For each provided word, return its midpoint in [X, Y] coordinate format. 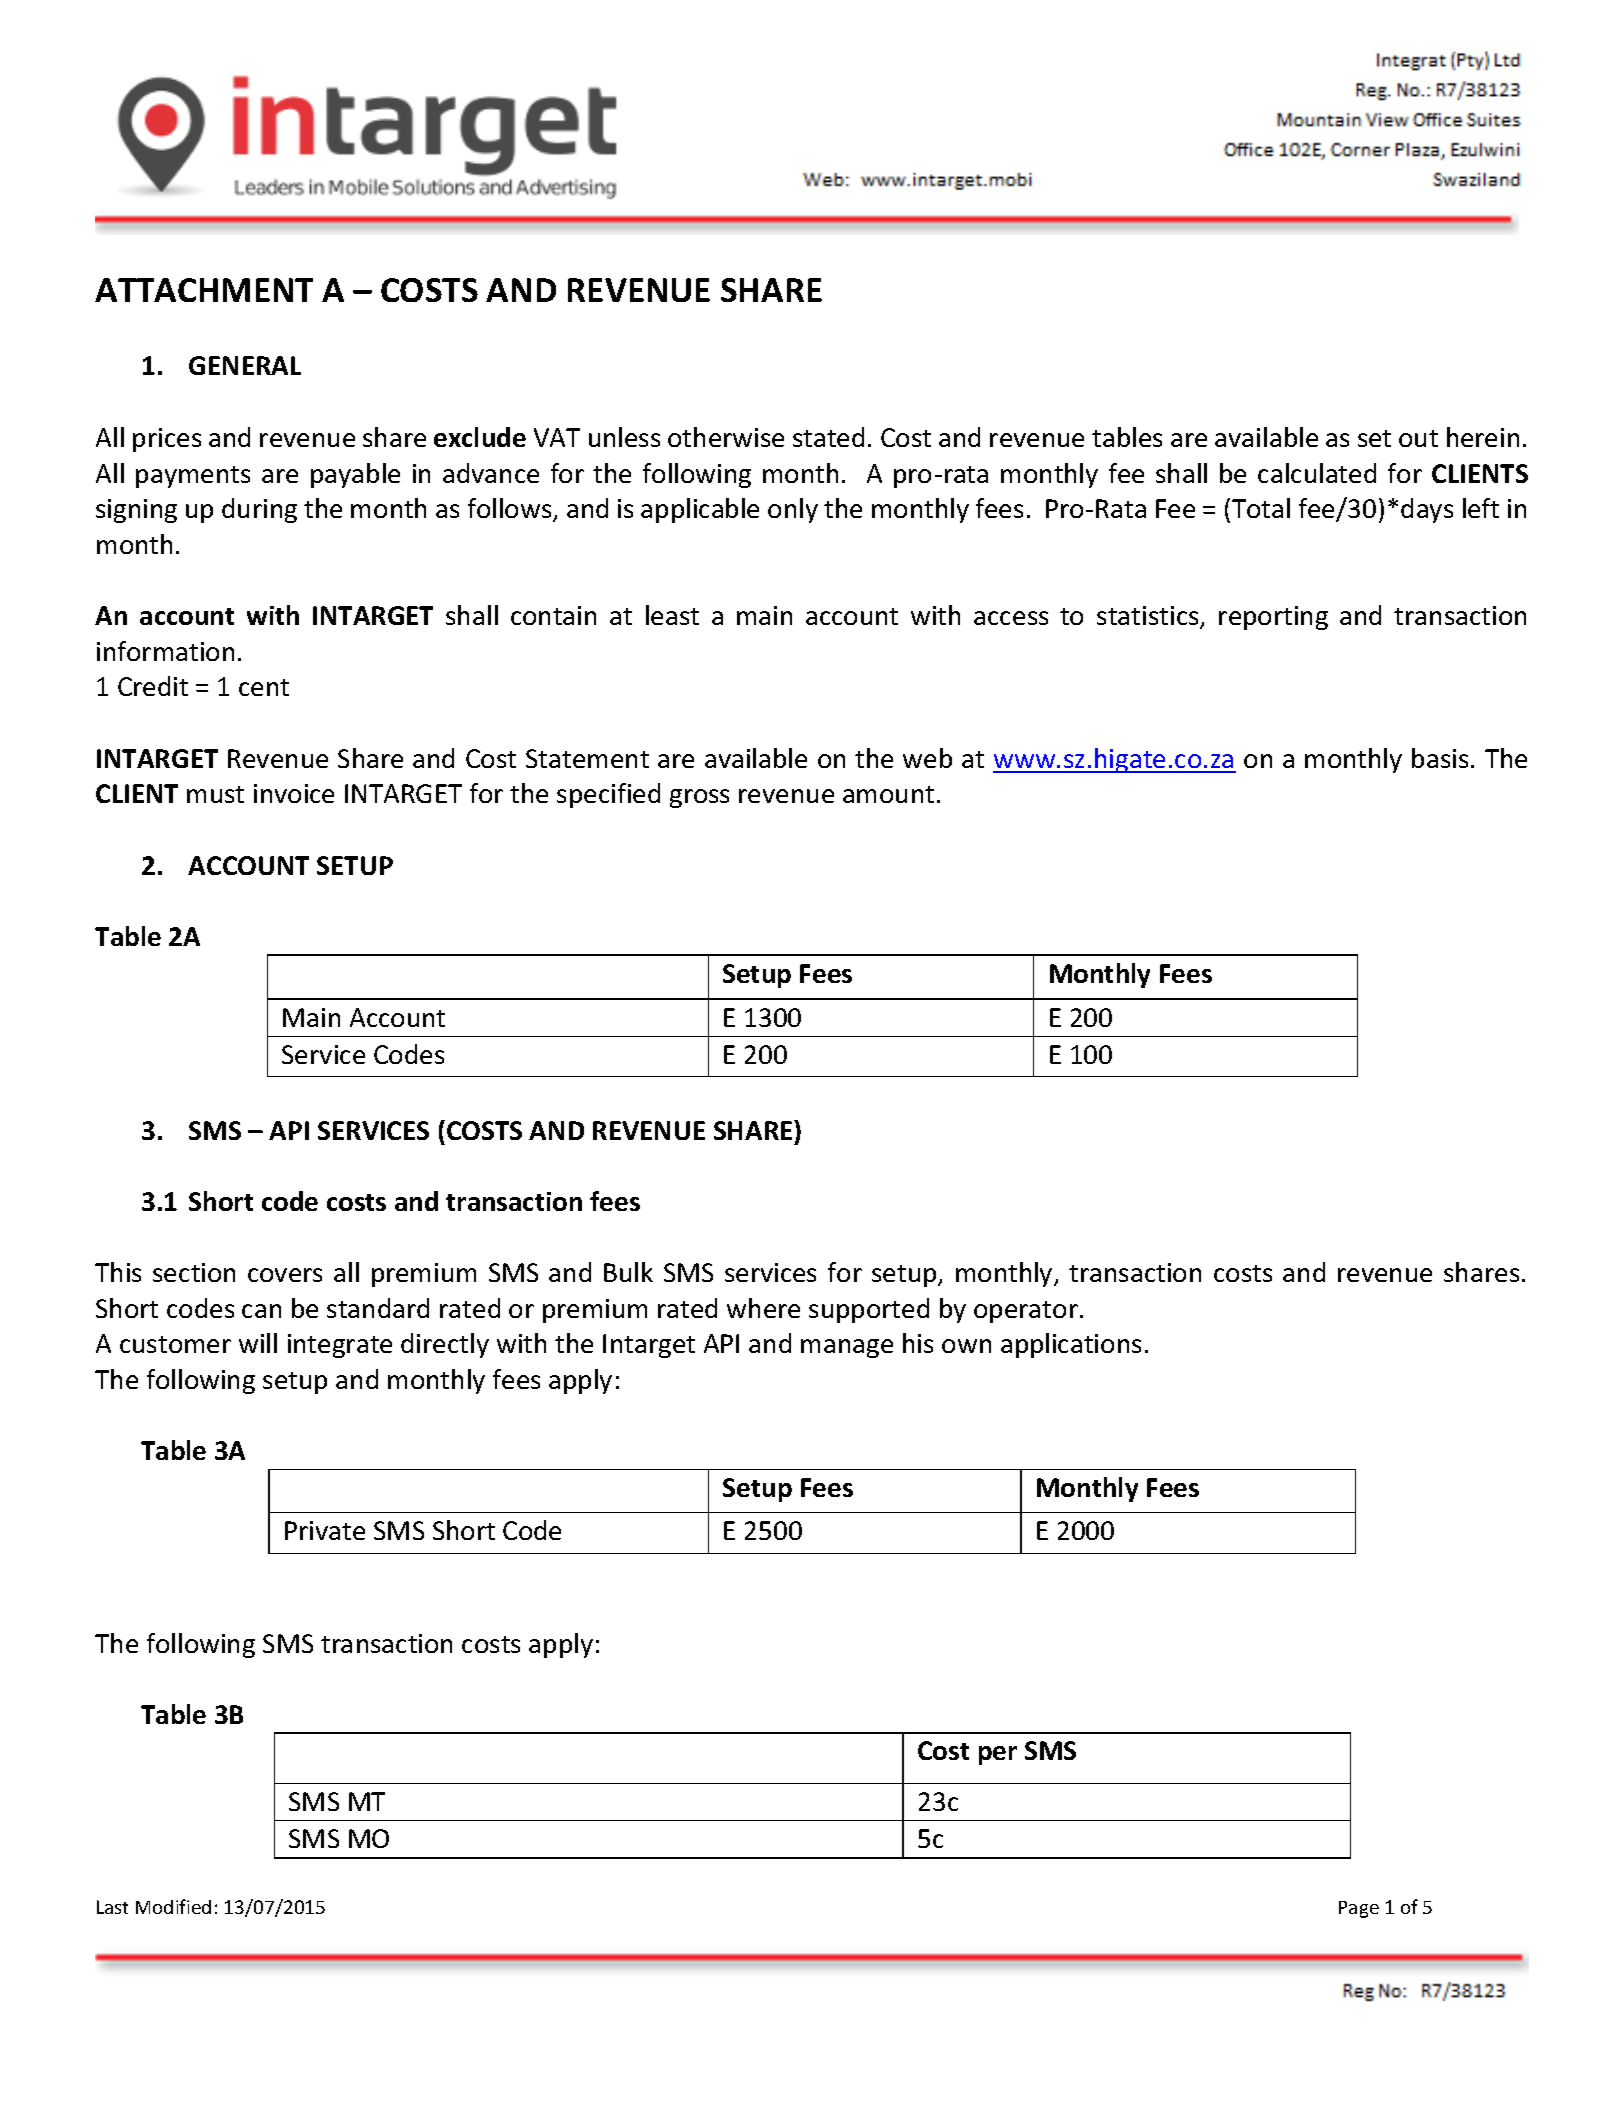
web [927, 758]
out [1418, 438]
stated [828, 437]
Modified [173, 1906]
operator [1026, 1312]
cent [264, 687]
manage [847, 1348]
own [966, 1346]
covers [285, 1275]
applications [1071, 1345]
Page [1359, 1909]
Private [325, 1530]
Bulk [628, 1272]
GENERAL [245, 365]
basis [1440, 758]
